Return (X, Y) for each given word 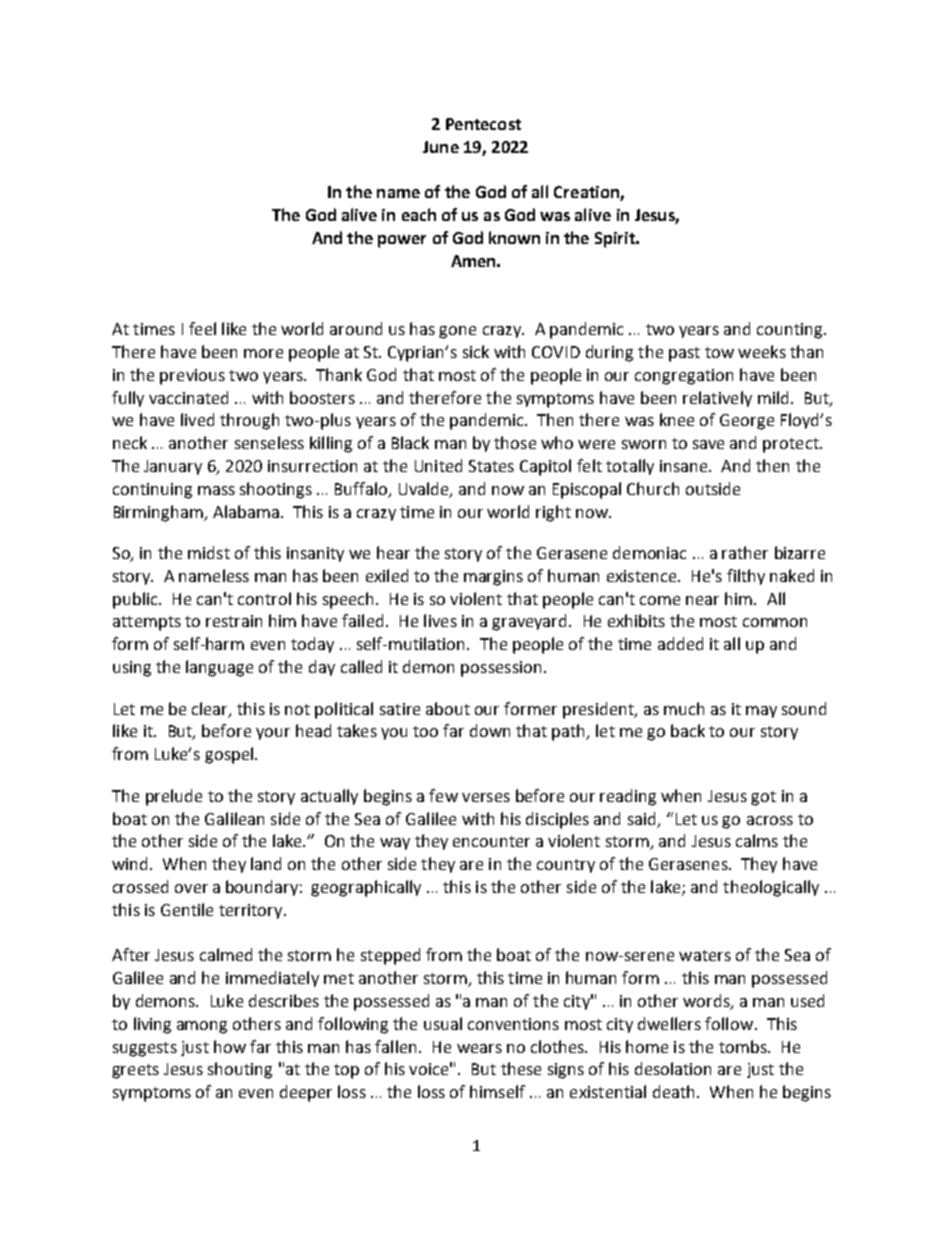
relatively (717, 399)
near (702, 600)
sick (476, 351)
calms (757, 840)
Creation (587, 193)
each (419, 214)
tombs (744, 1046)
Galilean (234, 818)
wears (479, 1048)
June (441, 147)
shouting (240, 1070)
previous (192, 377)
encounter (491, 841)
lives (440, 620)
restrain (234, 621)
